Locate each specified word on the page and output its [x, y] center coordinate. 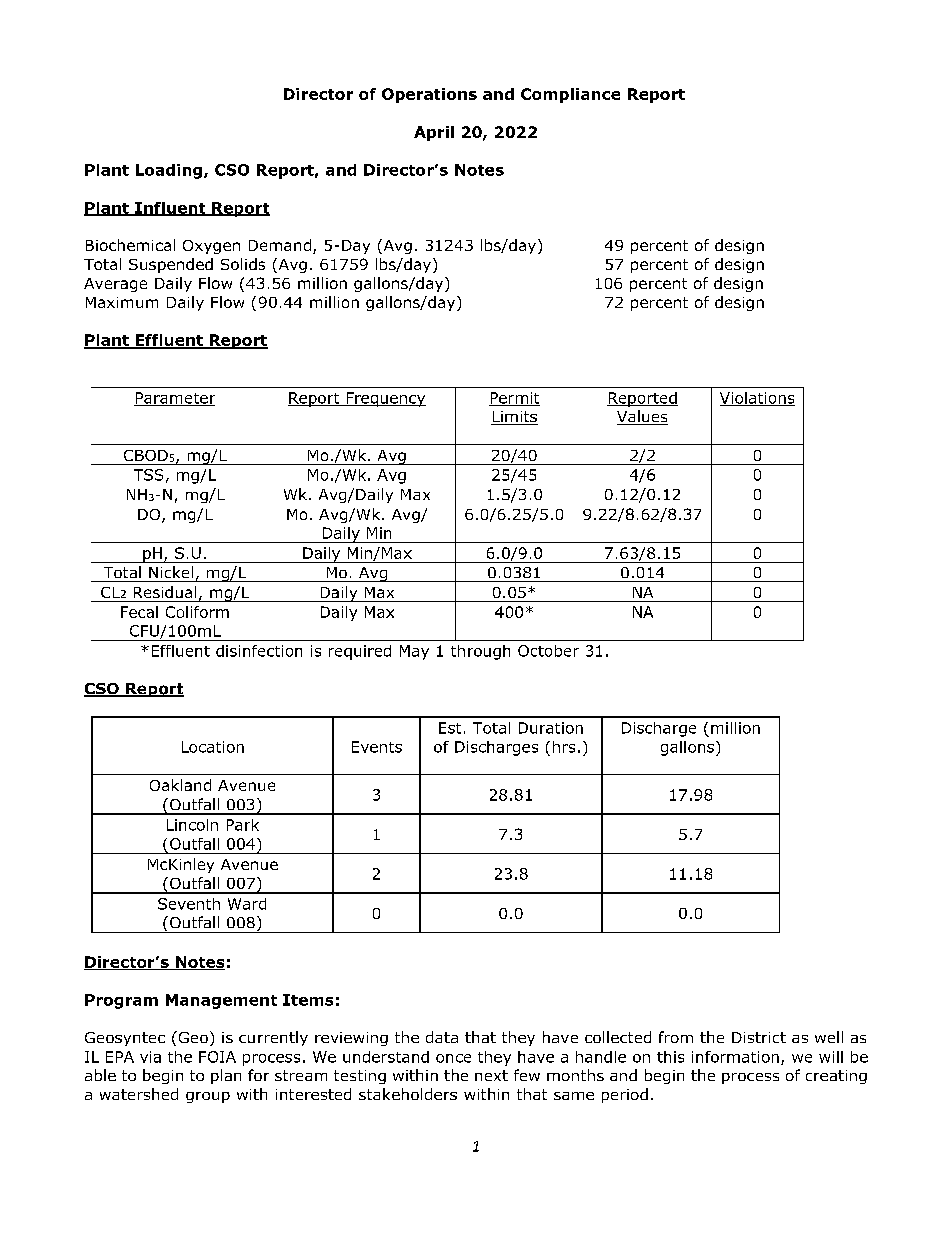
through [480, 652]
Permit [514, 399]
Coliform [197, 612]
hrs [564, 747]
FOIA [217, 1057]
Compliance [570, 95]
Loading [170, 171]
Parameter [174, 399]
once [453, 1058]
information [735, 1057]
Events [377, 747]
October [548, 651]
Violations [757, 399]
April [434, 133]
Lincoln [192, 825]
